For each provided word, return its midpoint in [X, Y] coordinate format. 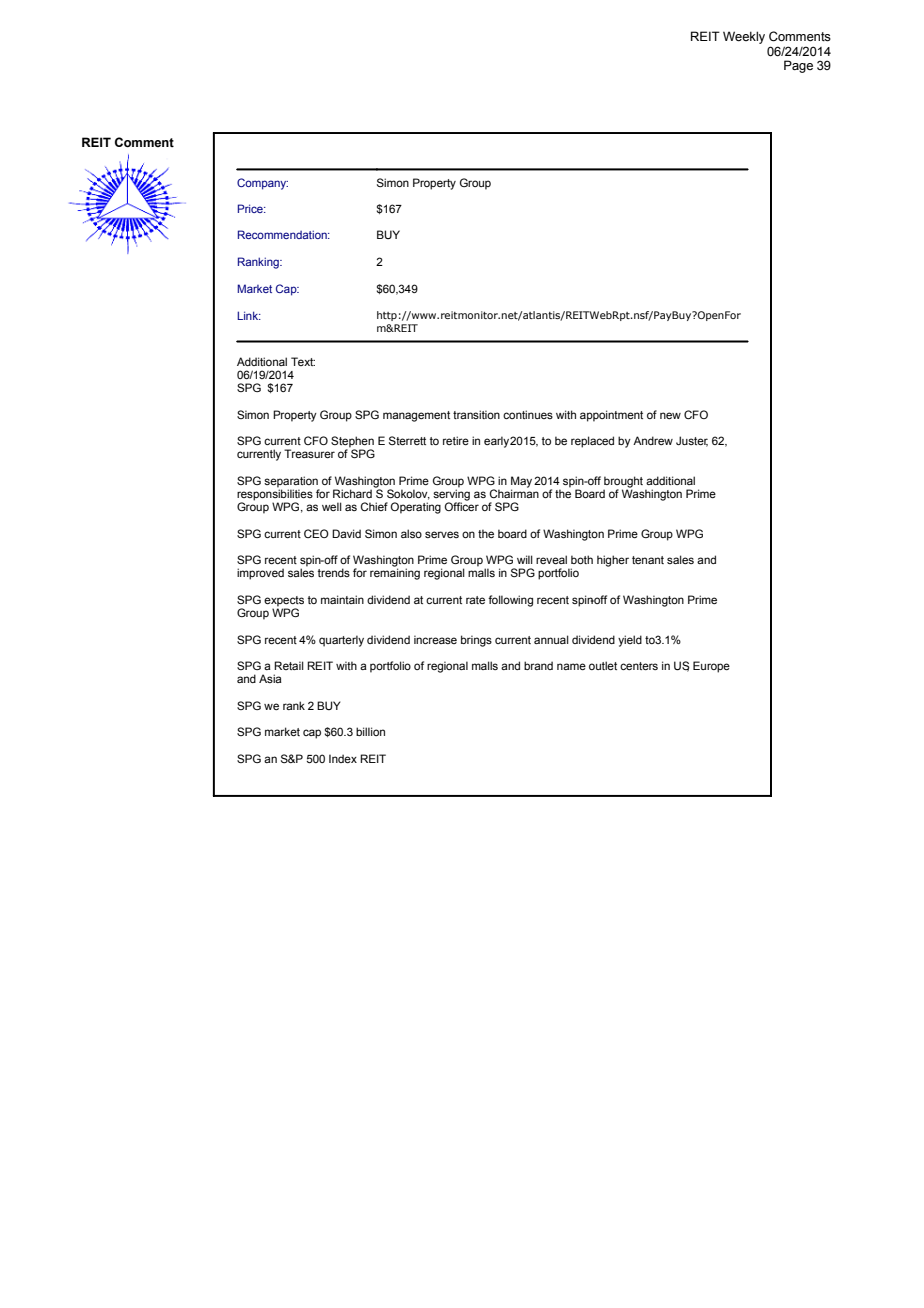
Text [303, 361]
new [670, 415]
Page [798, 66]
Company [262, 184]
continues [528, 414]
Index [343, 758]
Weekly [744, 37]
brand [538, 665]
